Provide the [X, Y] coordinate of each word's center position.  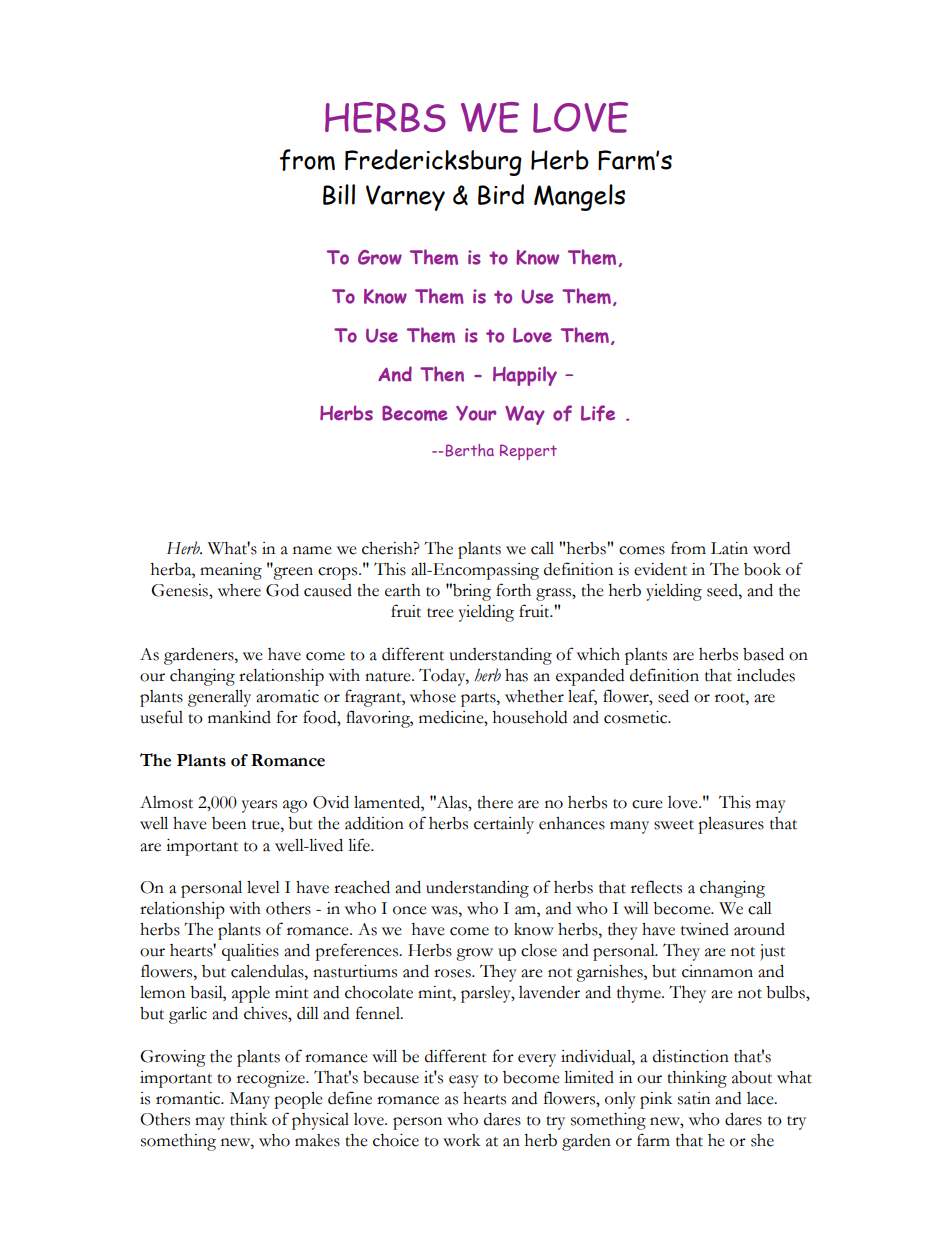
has [516, 675]
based [763, 654]
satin [694, 1098]
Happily [525, 376]
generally [219, 698]
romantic [189, 1098]
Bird [501, 194]
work [461, 1140]
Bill [339, 194]
